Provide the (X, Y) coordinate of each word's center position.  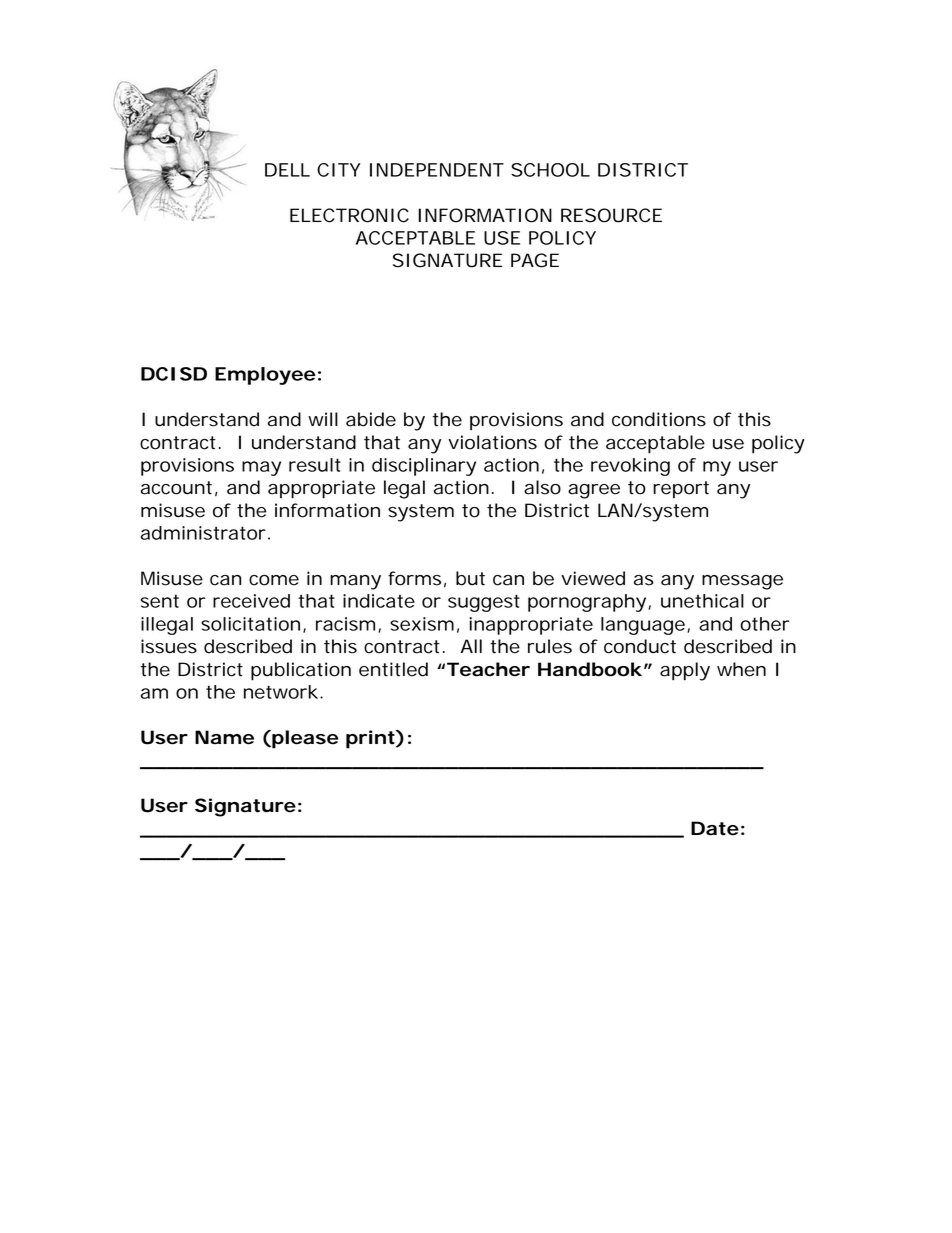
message (742, 582)
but (470, 578)
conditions (659, 419)
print (370, 739)
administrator (203, 533)
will (323, 419)
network (281, 692)
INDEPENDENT (437, 170)
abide (371, 419)
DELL (287, 170)
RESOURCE (611, 215)
